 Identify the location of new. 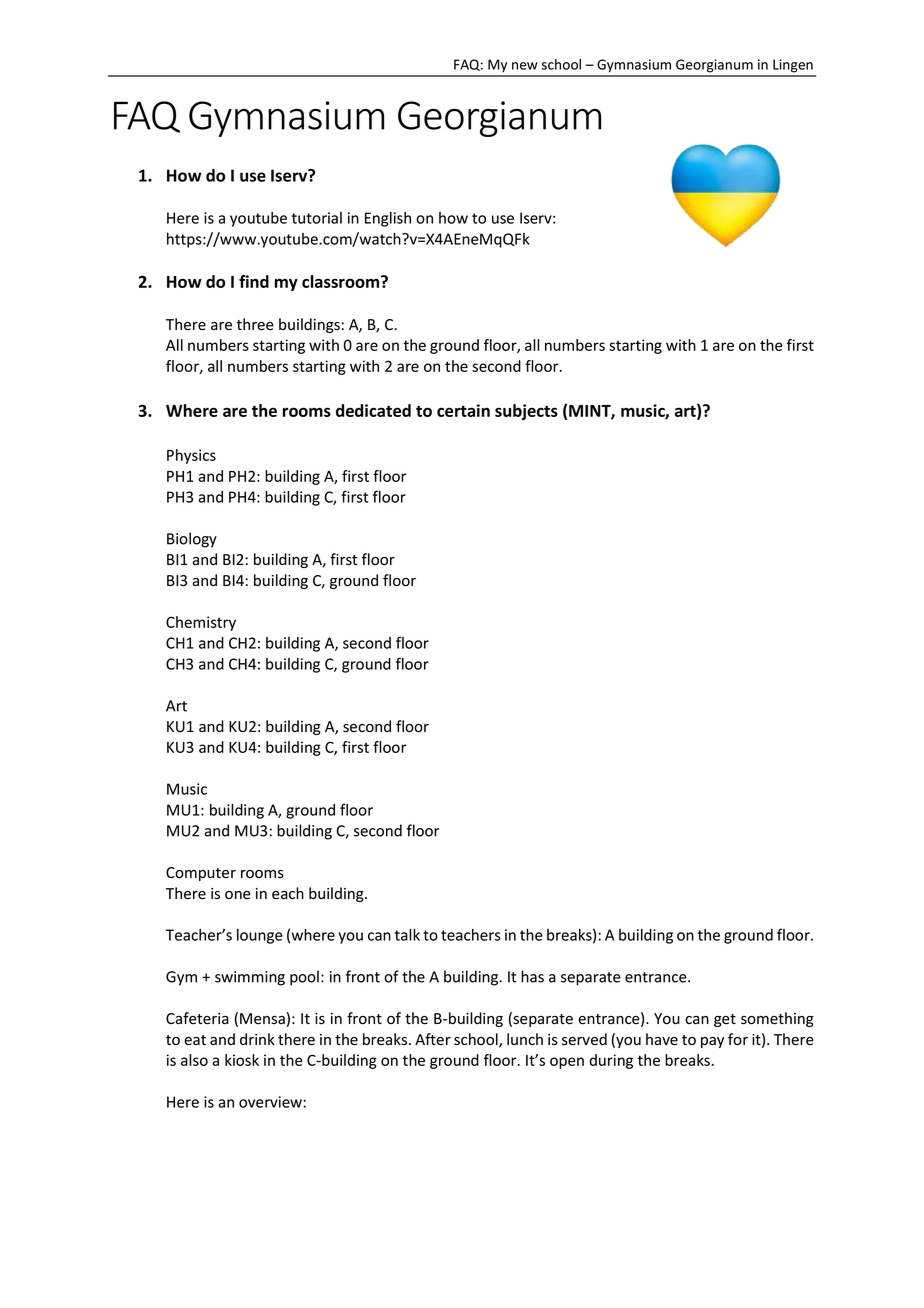
(525, 66).
